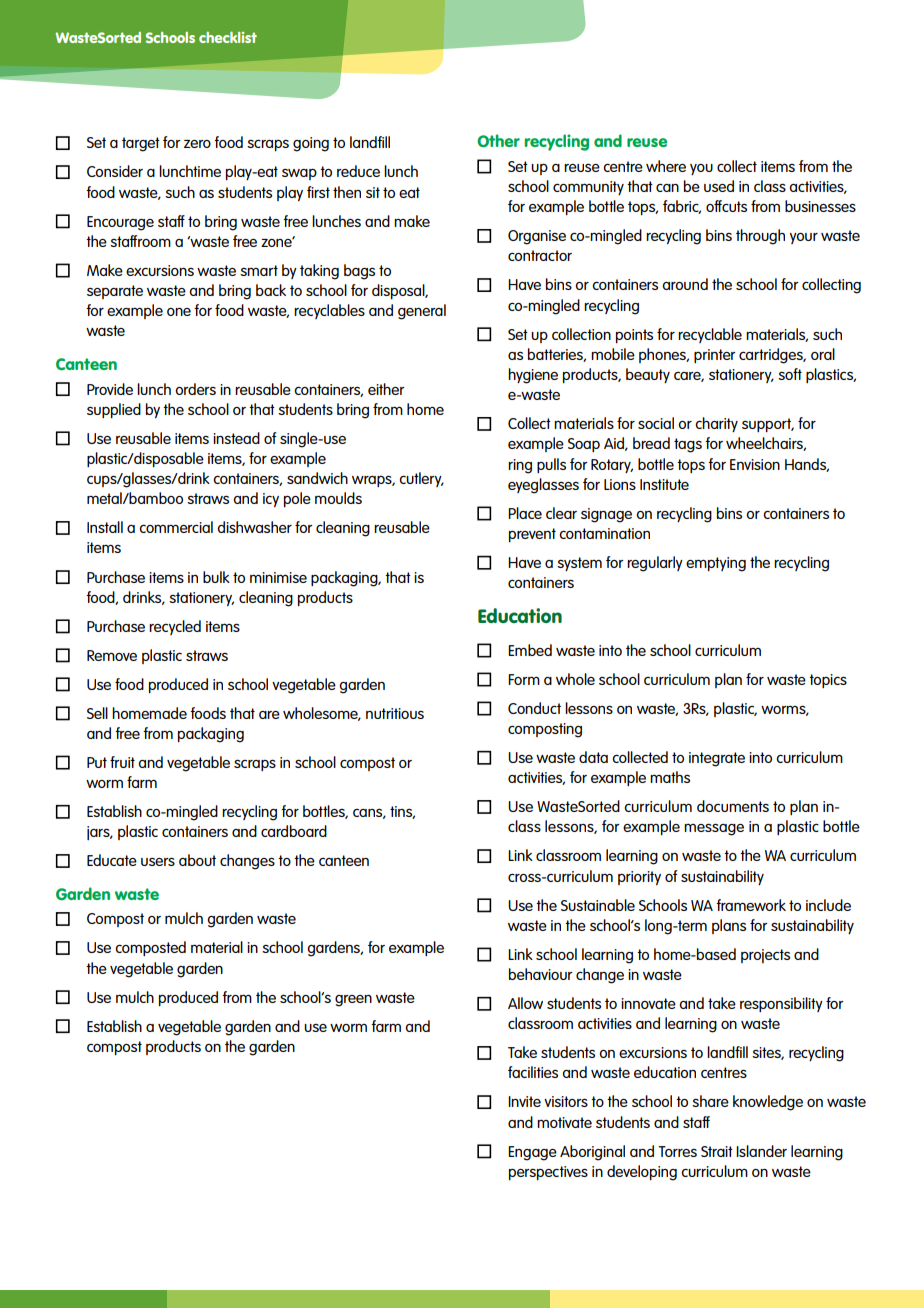 Image resolution: width=924 pixels, height=1308 pixels. I want to click on nutritious, so click(395, 713).
